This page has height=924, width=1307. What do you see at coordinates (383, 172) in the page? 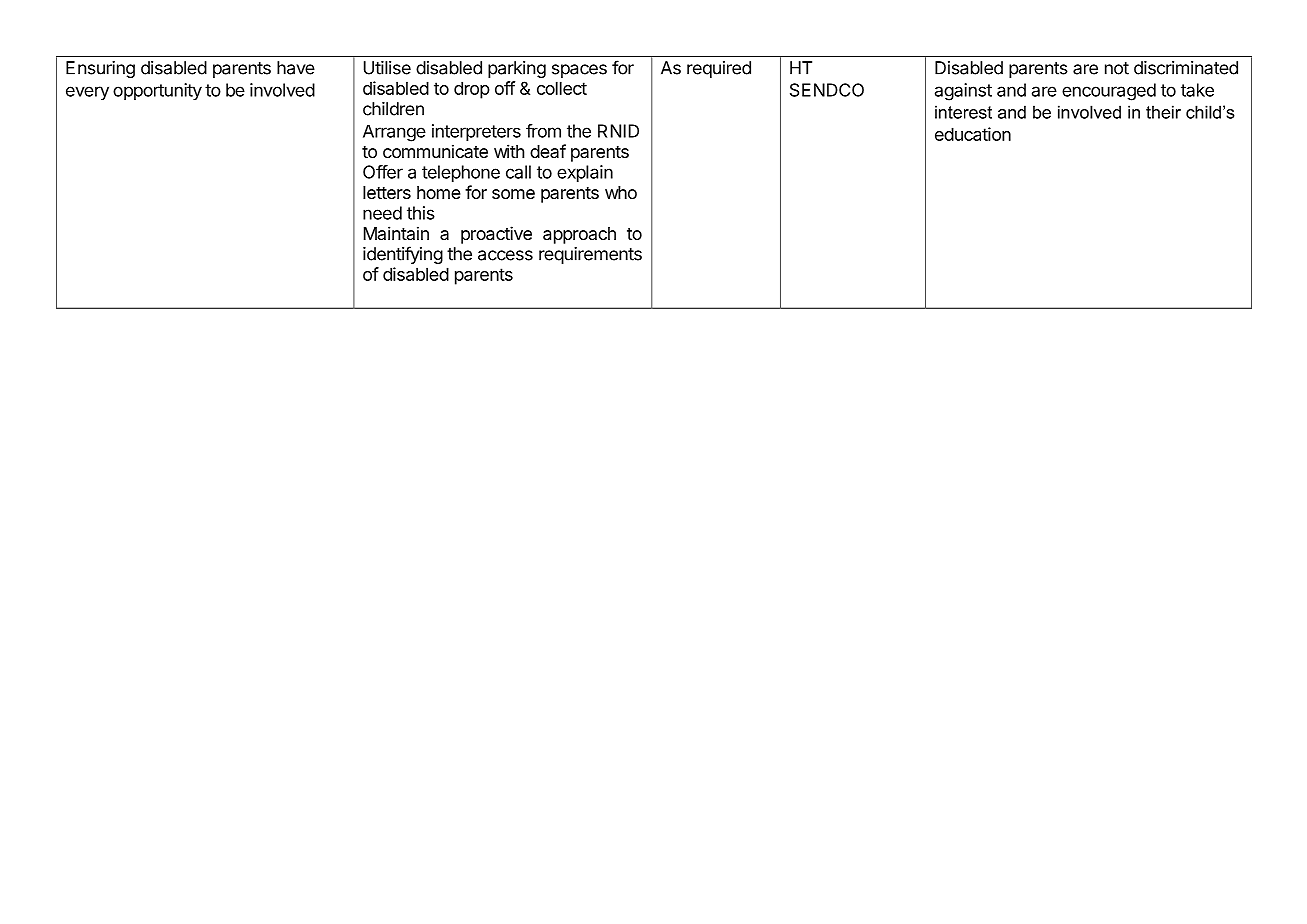
I see `Offer` at bounding box center [383, 172].
